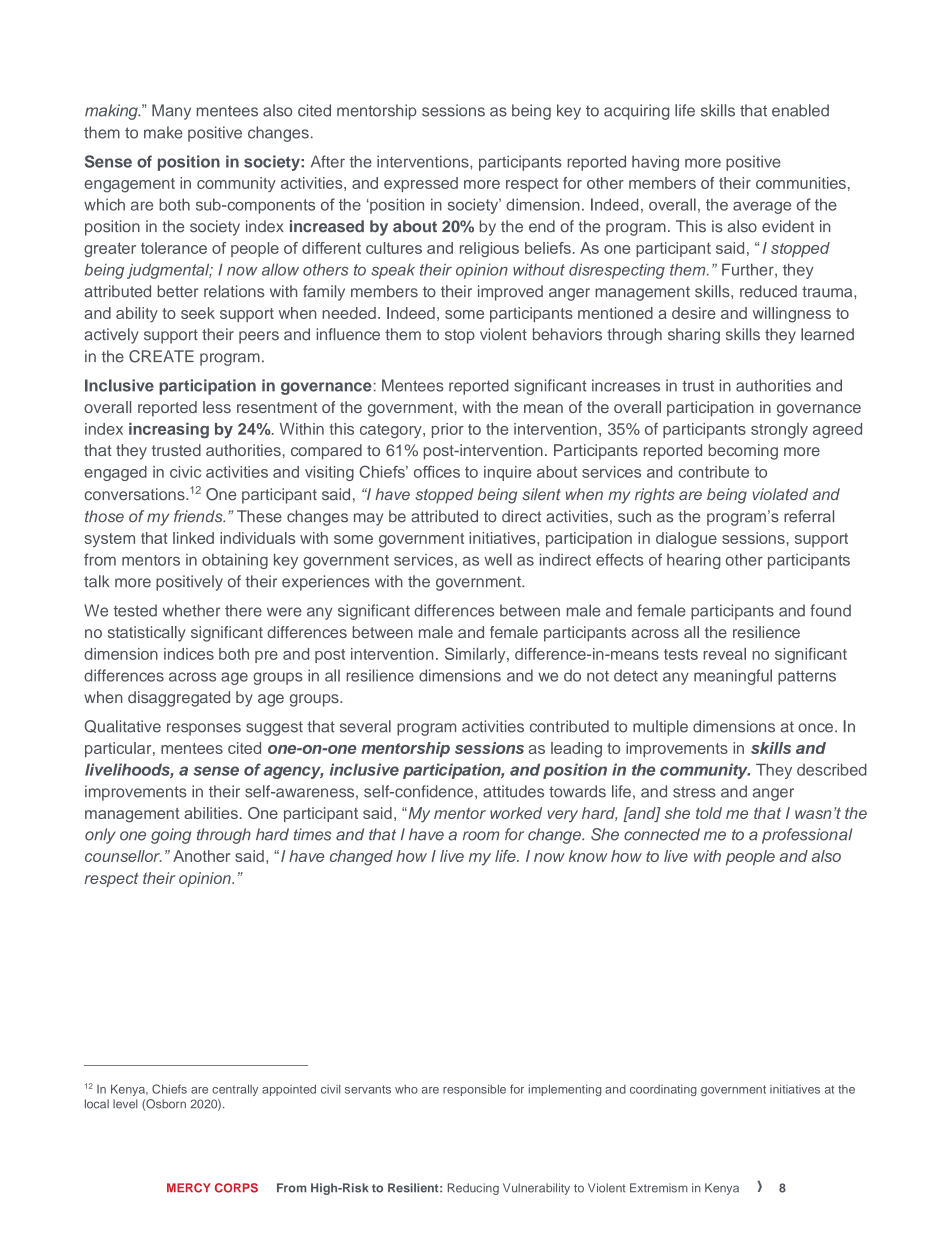  What do you see at coordinates (473, 1189) in the document?
I see `Reducing` at bounding box center [473, 1189].
